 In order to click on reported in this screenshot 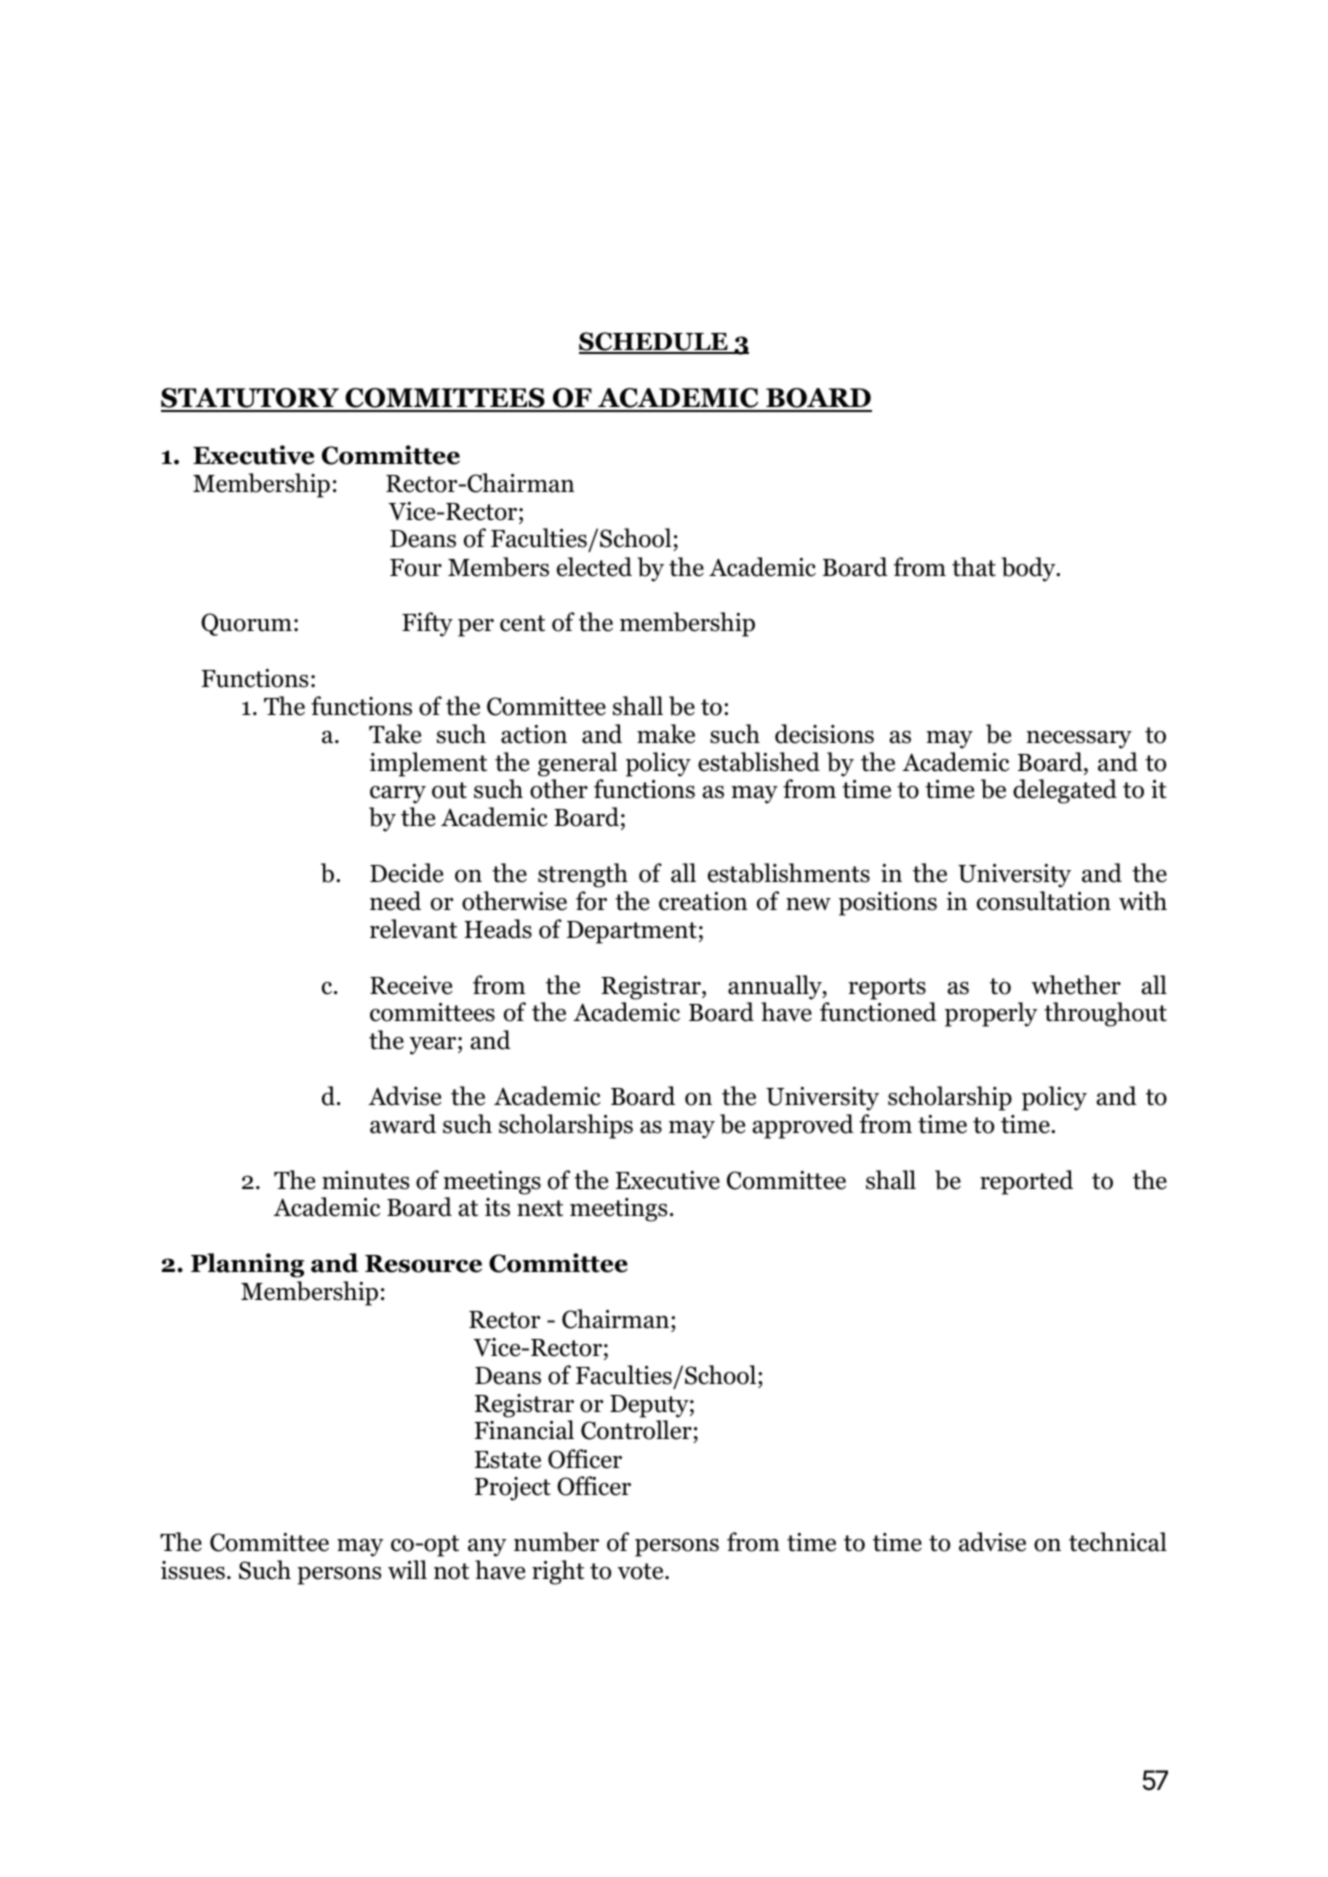, I will do `click(1026, 1182)`.
